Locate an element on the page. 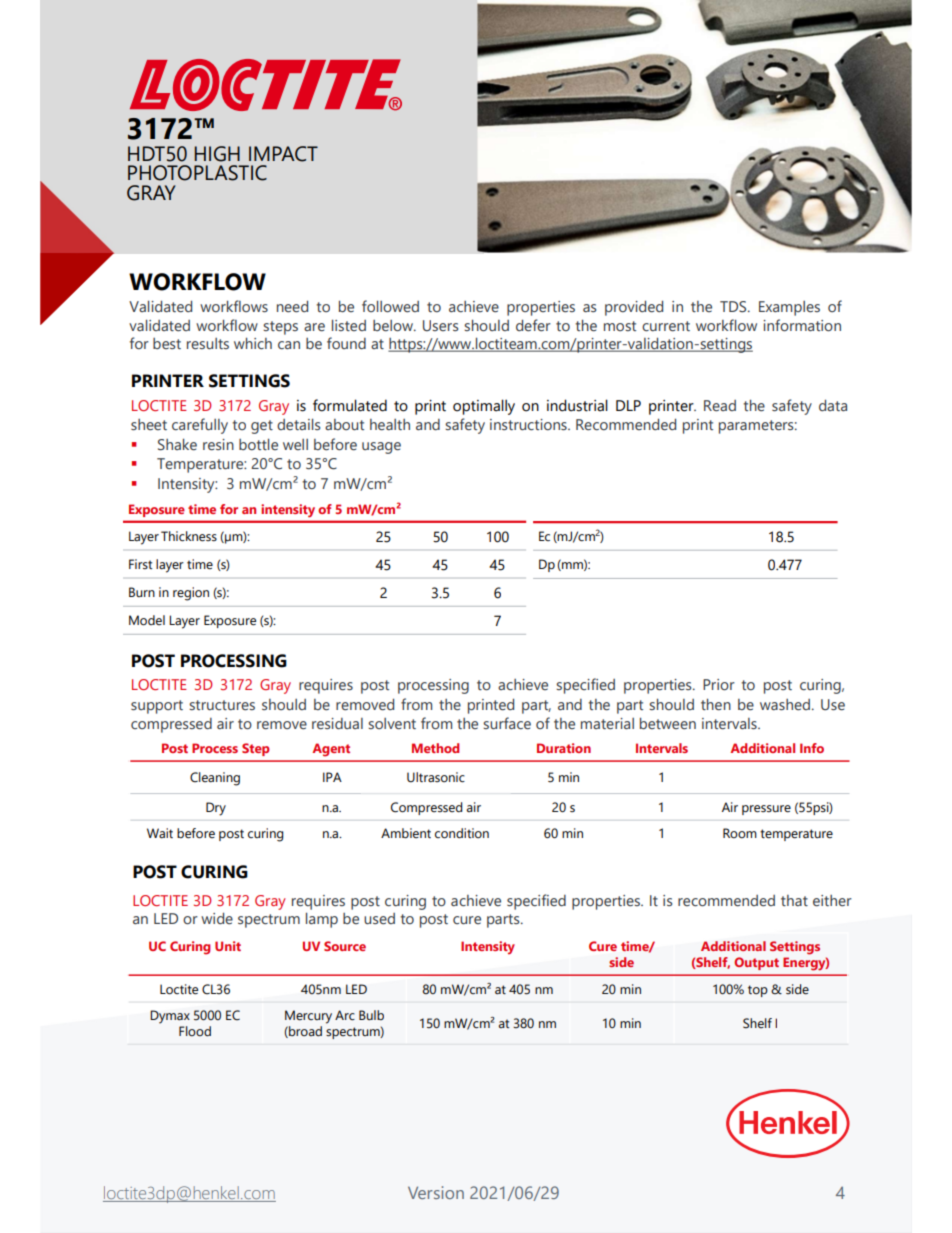 The height and width of the page is (1233, 952). TDS is located at coordinates (734, 306).
